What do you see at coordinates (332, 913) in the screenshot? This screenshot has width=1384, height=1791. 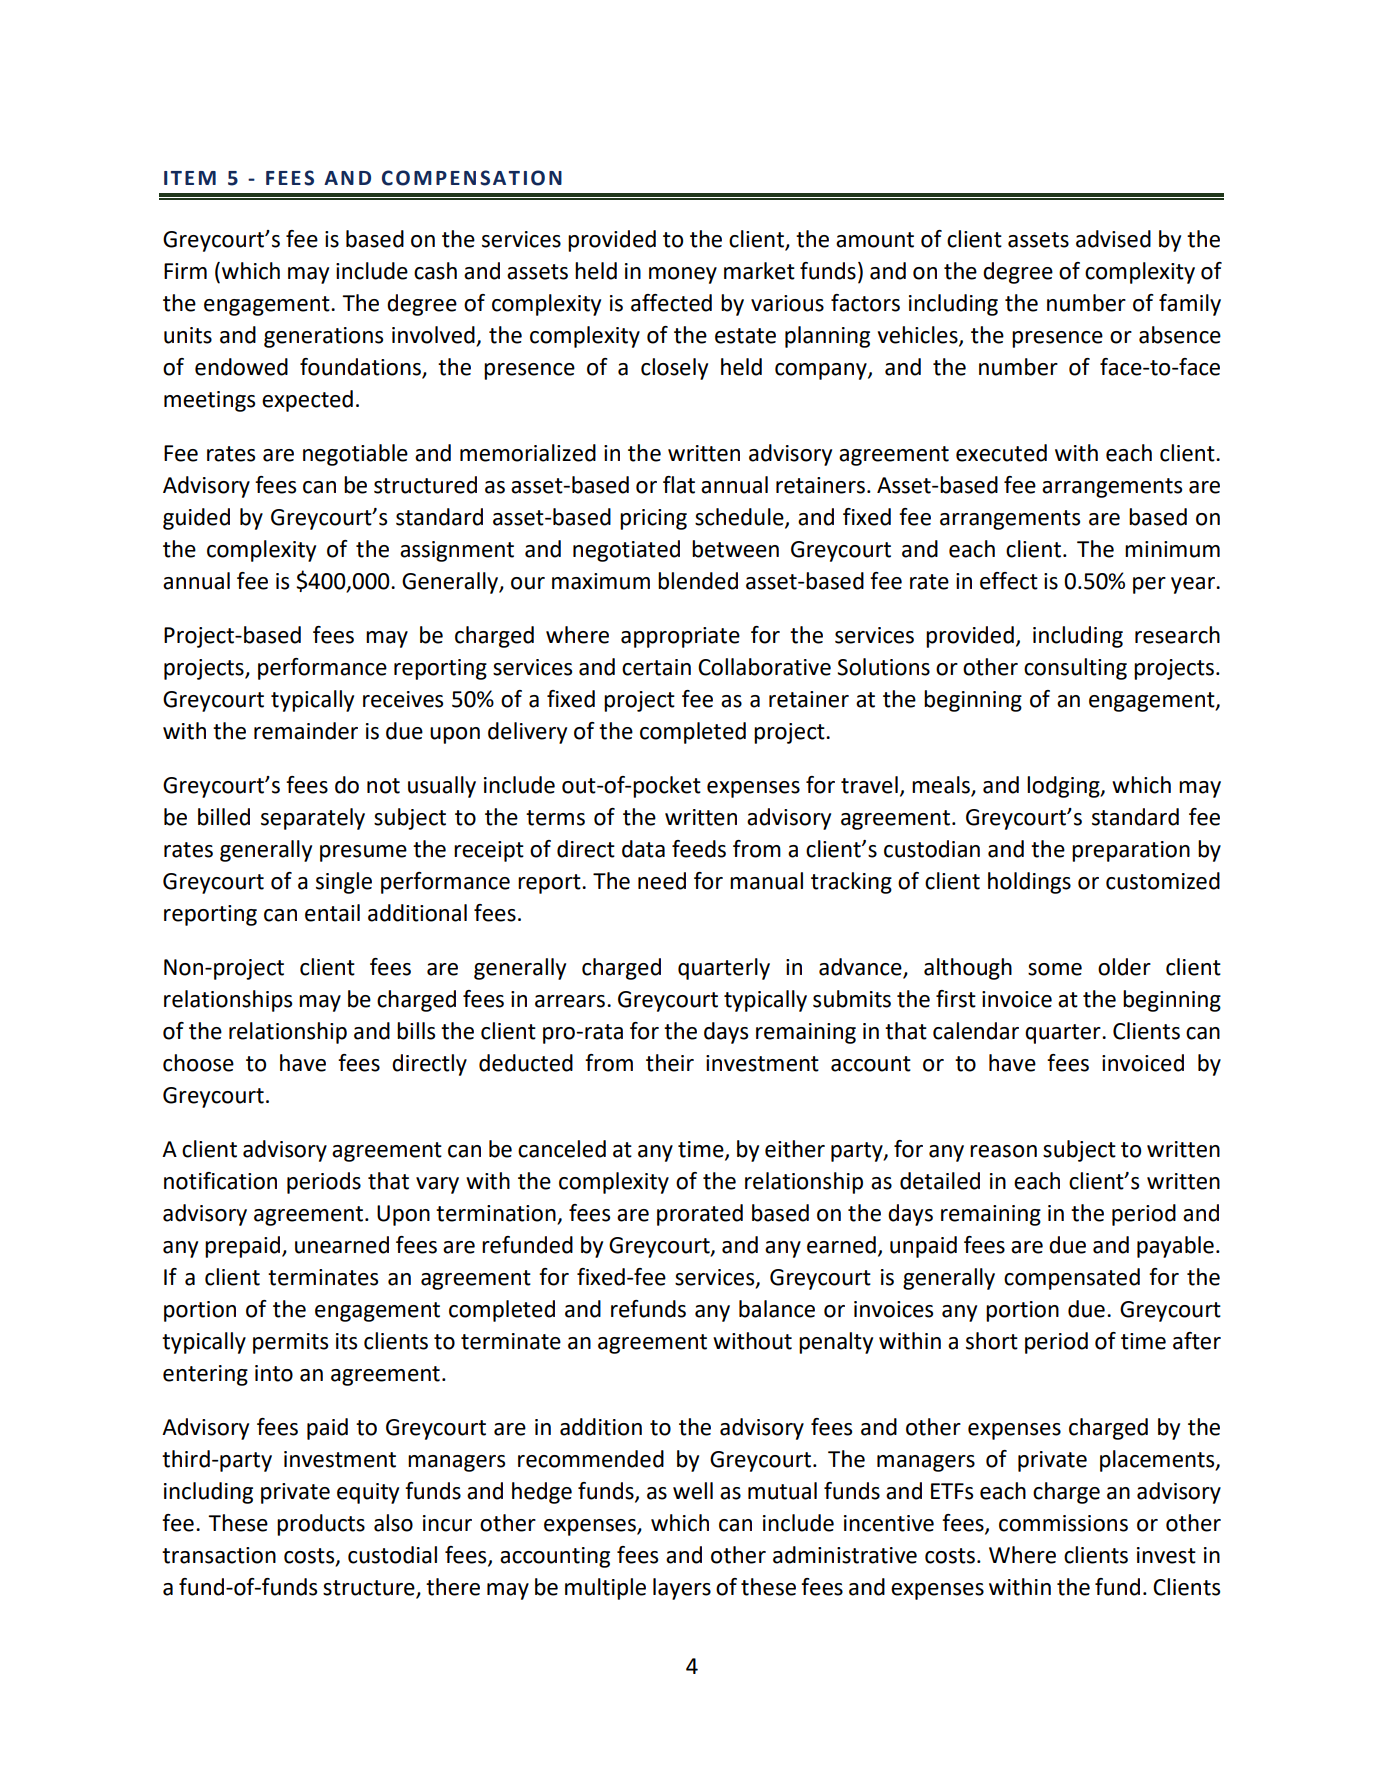 I see `entail` at bounding box center [332, 913].
